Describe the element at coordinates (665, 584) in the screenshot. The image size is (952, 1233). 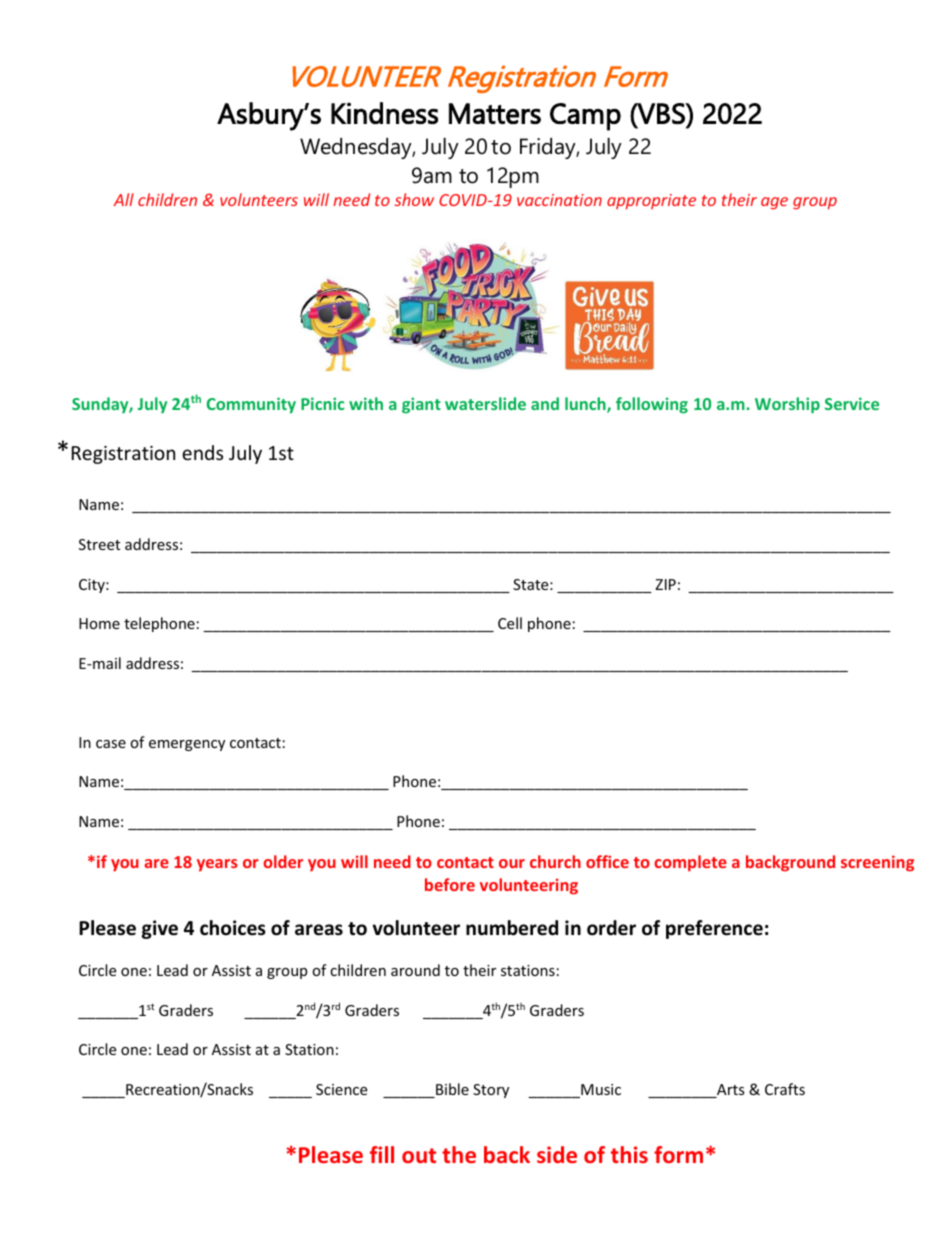
I see `ZIP` at that location.
